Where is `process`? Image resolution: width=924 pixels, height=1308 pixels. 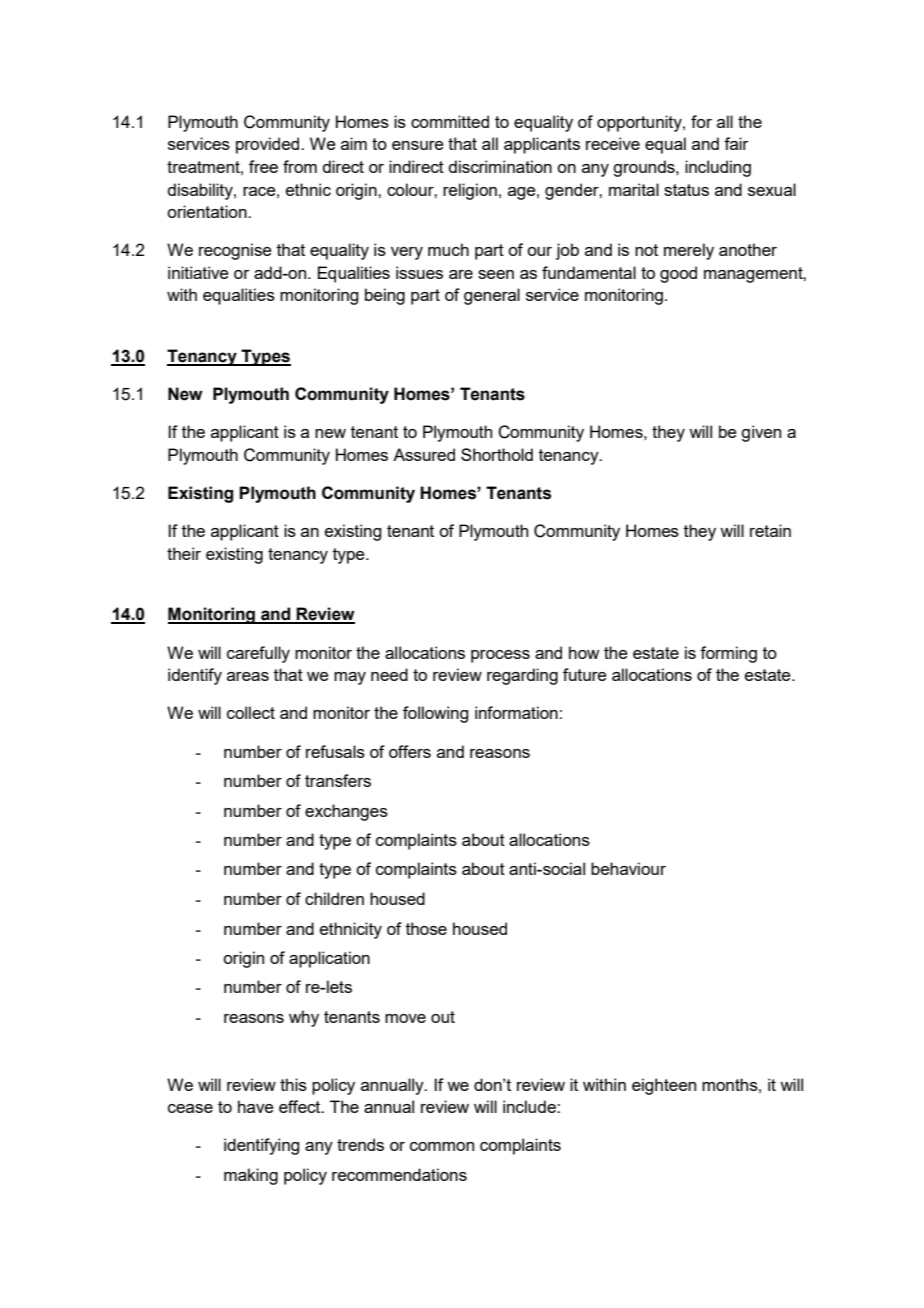
process is located at coordinates (500, 656).
